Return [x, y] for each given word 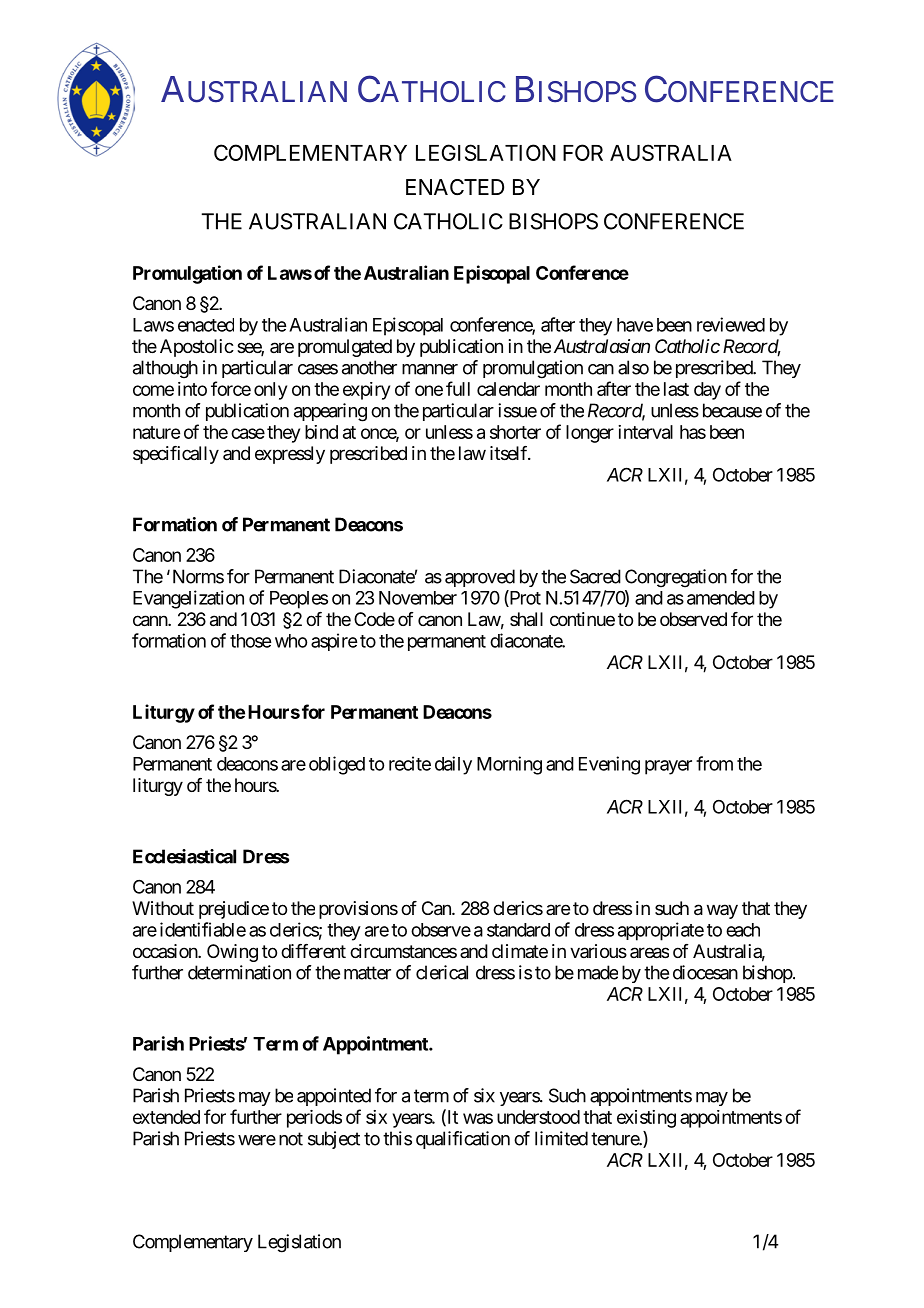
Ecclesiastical [184, 856]
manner [430, 369]
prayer [668, 767]
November [418, 598]
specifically [176, 455]
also [633, 367]
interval [645, 432]
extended [166, 1117]
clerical [442, 972]
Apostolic [197, 348]
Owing [232, 953]
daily [453, 765]
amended [721, 598]
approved [480, 578]
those [250, 641]
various [598, 951]
